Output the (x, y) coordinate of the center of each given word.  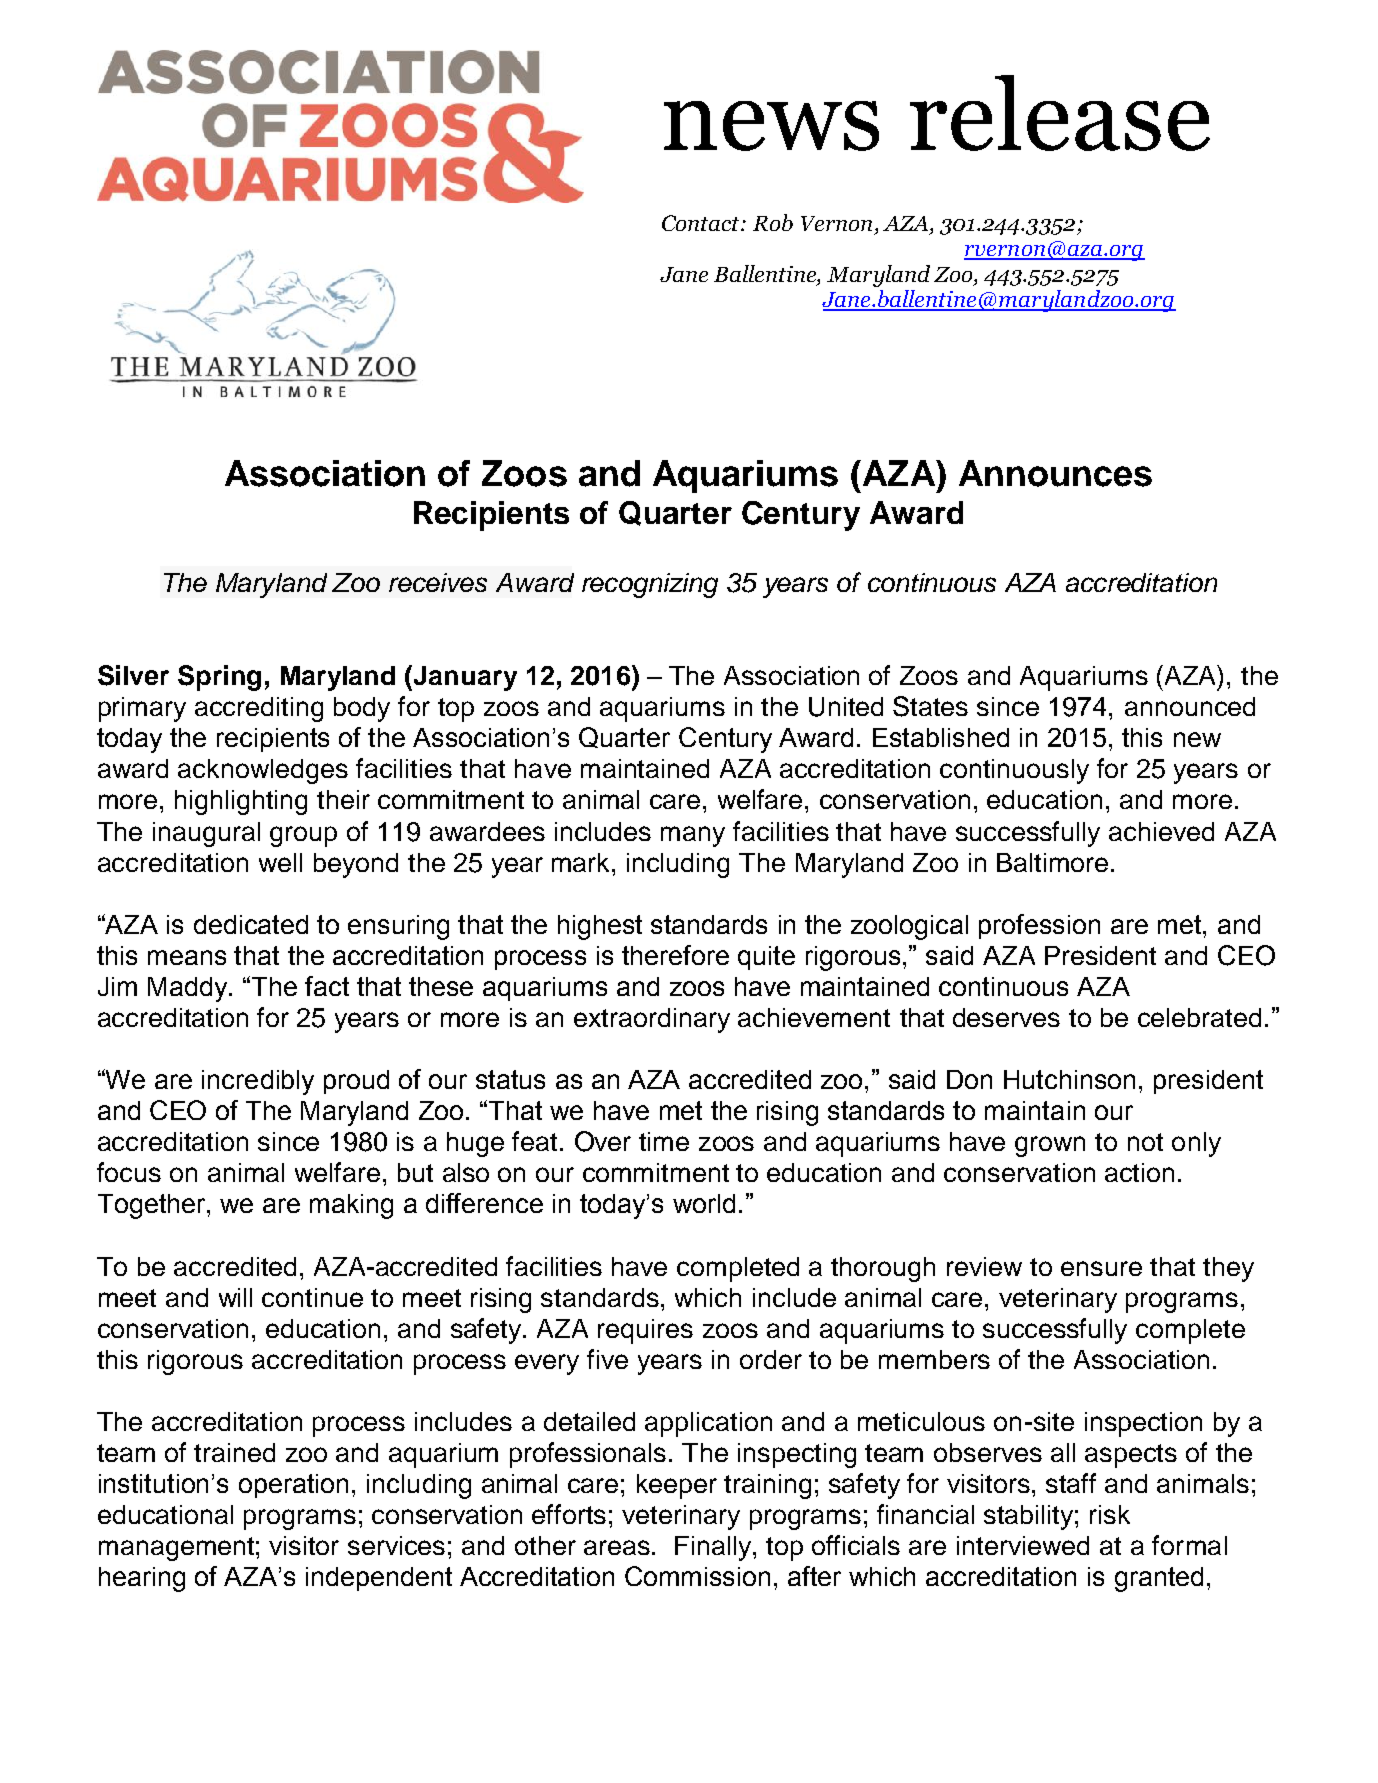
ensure (1101, 1268)
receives (438, 582)
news (771, 126)
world (704, 1203)
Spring (219, 678)
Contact (702, 223)
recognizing (650, 585)
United (846, 707)
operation (293, 1486)
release (1060, 113)
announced (1190, 706)
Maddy (189, 989)
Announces (1055, 473)
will (235, 1297)
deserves (1006, 1017)
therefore (675, 955)
